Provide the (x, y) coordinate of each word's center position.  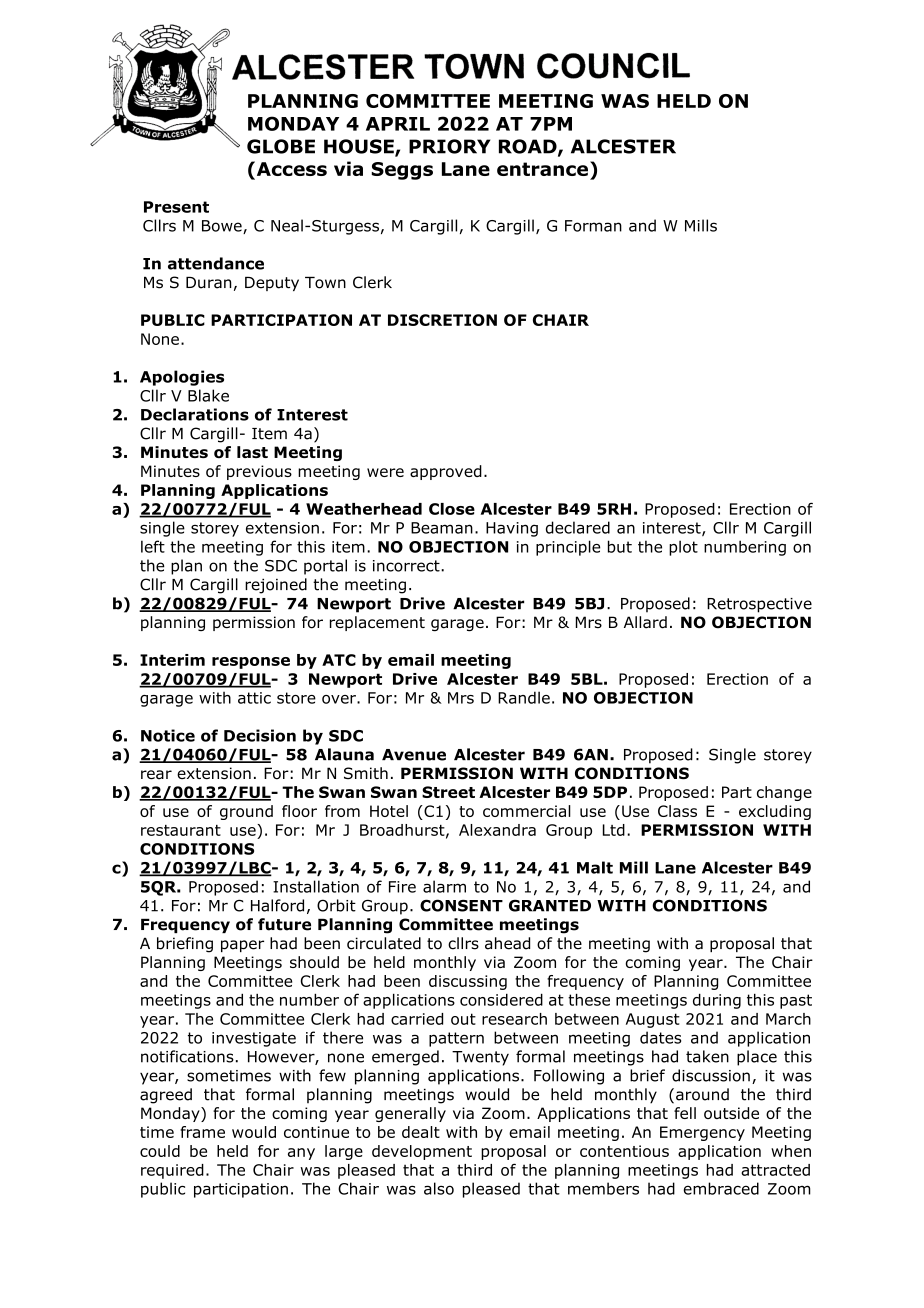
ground (246, 812)
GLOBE (281, 146)
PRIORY (449, 146)
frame (202, 1132)
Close (452, 509)
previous (259, 472)
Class (677, 811)
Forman (593, 226)
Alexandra (497, 830)
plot (683, 548)
